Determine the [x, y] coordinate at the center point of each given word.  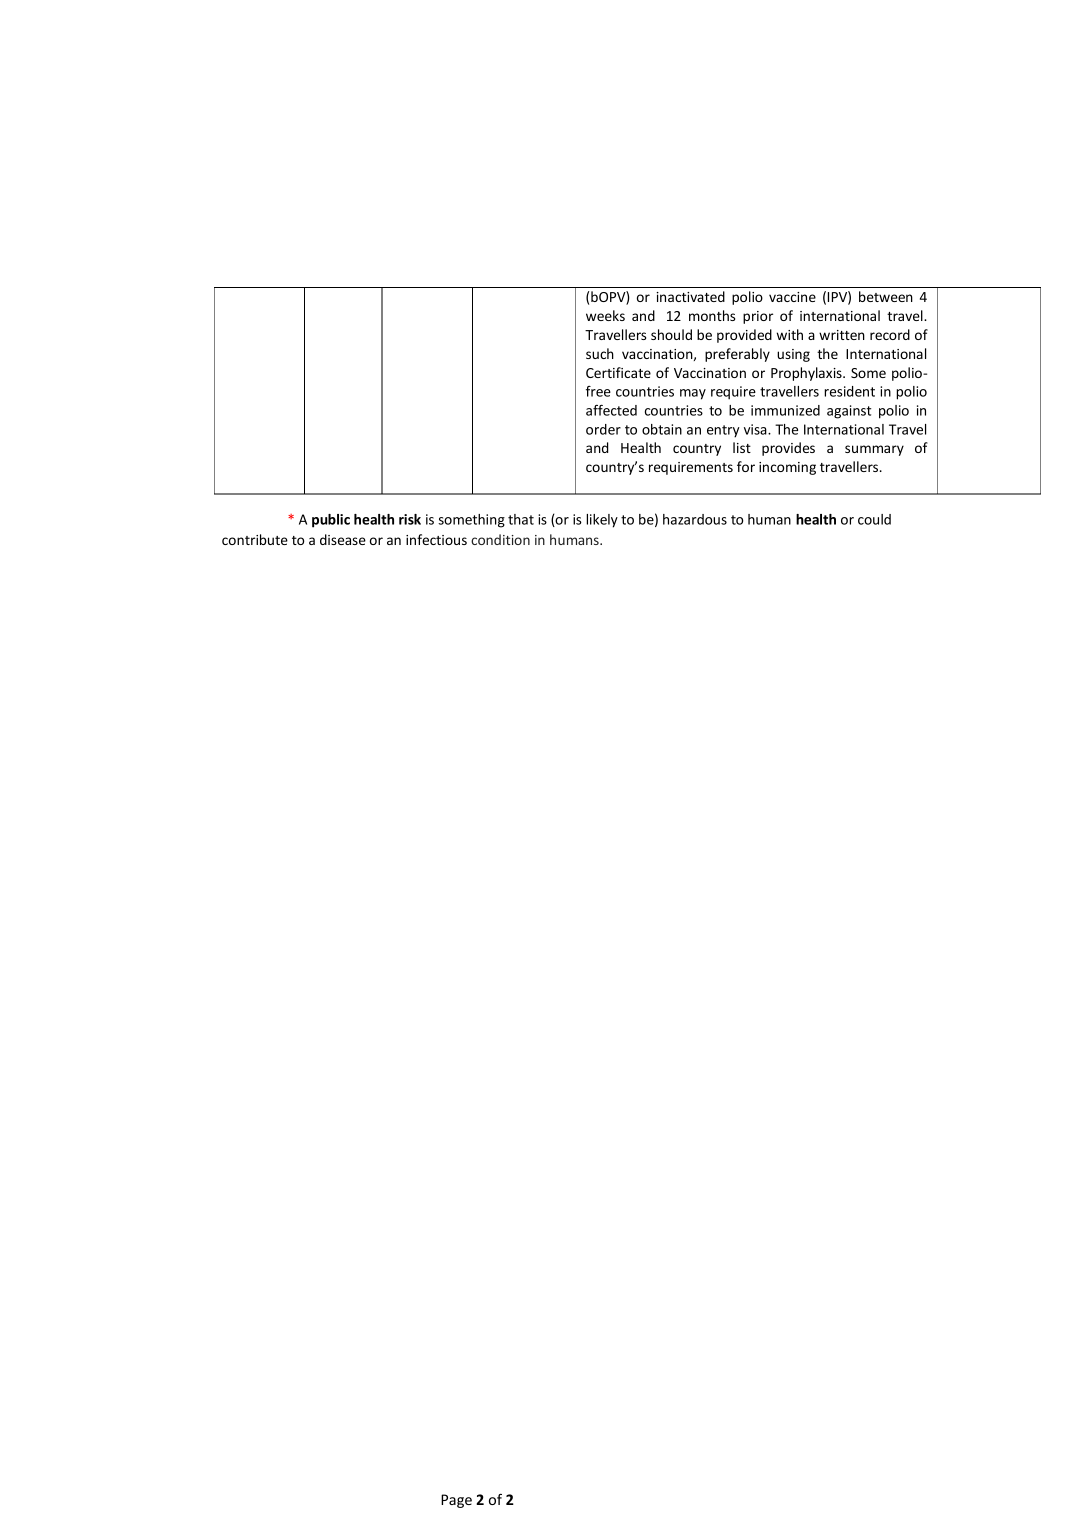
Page [456, 1501]
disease [343, 539]
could [874, 519]
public [331, 521]
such [600, 353]
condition [500, 539]
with [789, 334]
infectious [436, 539]
